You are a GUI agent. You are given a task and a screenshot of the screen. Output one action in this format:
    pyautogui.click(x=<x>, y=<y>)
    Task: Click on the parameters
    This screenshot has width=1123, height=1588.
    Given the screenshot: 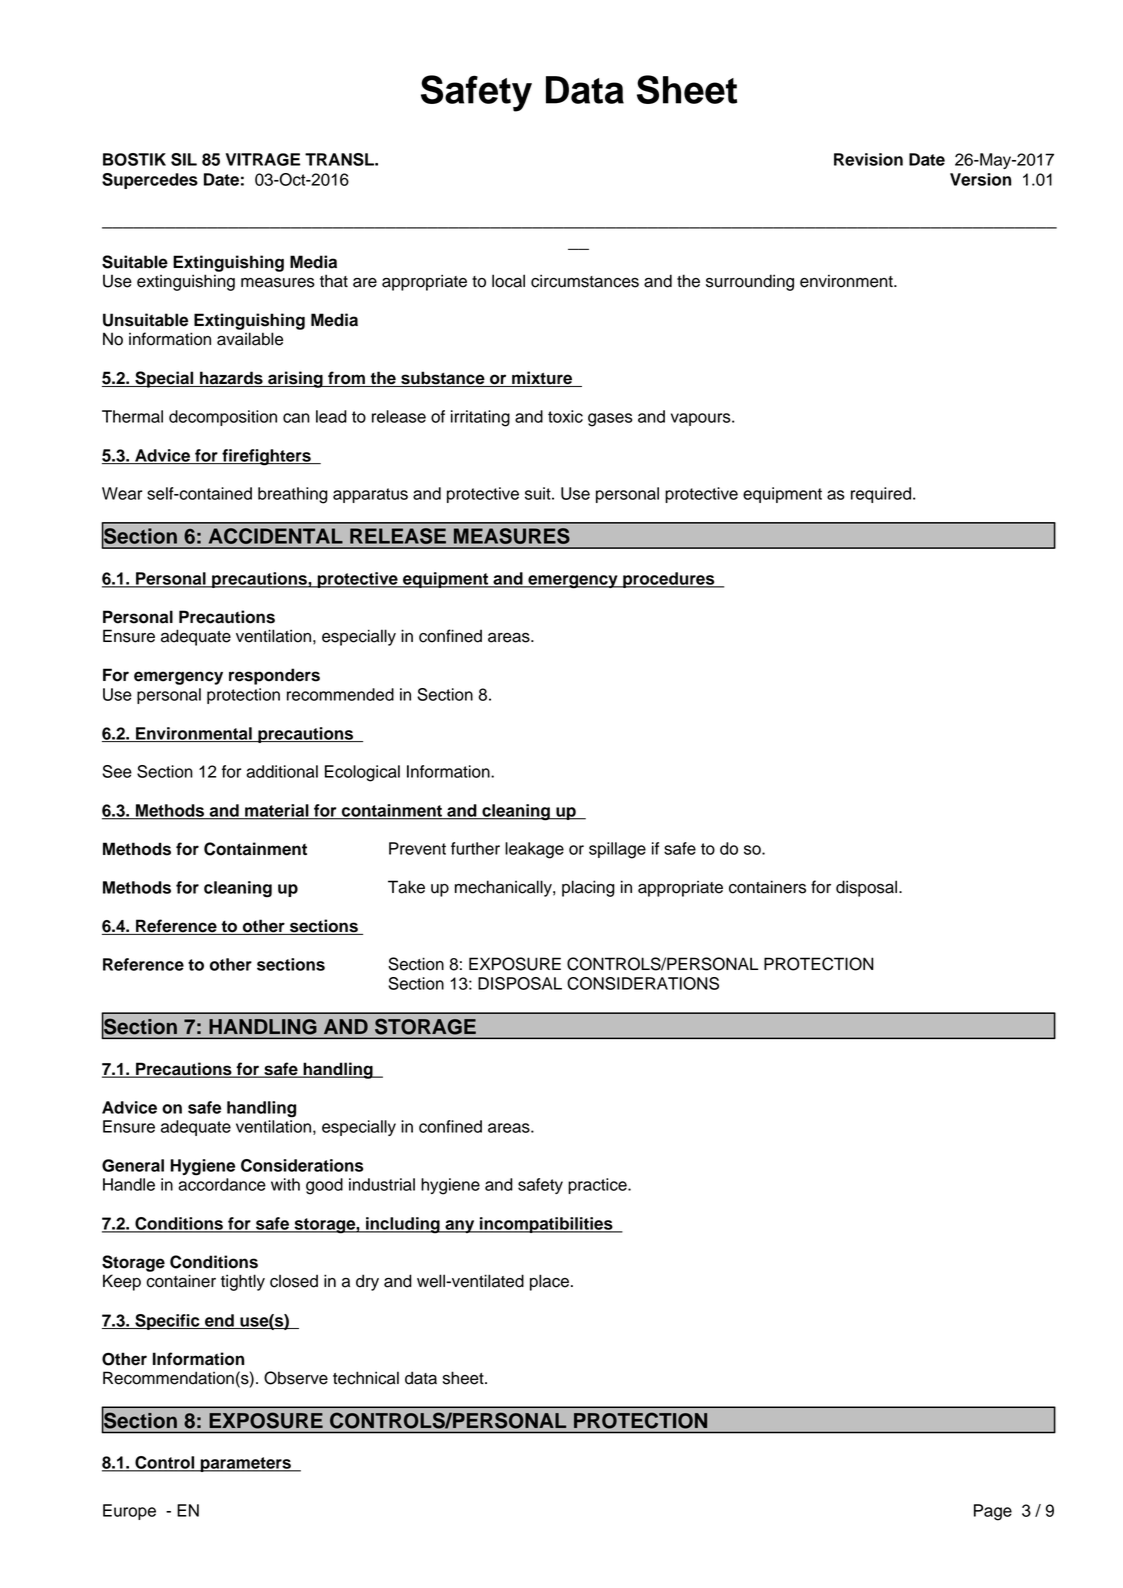 What is the action you would take?
    pyautogui.click(x=246, y=1464)
